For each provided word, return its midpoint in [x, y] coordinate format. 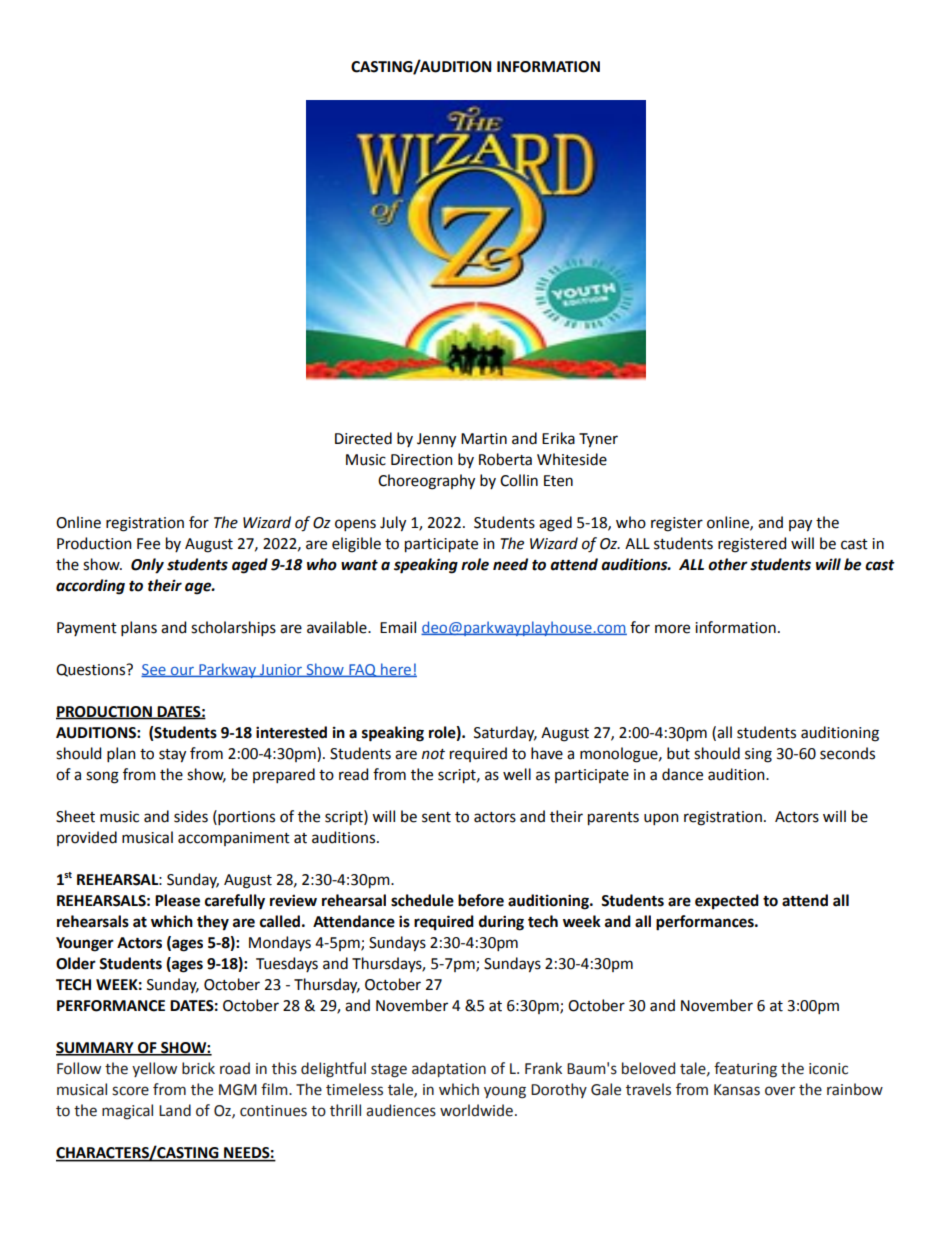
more [672, 629]
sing [758, 755]
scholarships [233, 628]
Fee [148, 544]
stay [172, 756]
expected [727, 902]
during [501, 923]
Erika [558, 438]
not [433, 754]
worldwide [476, 1110]
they [213, 923]
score [130, 1091]
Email [398, 627]
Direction [422, 460]
